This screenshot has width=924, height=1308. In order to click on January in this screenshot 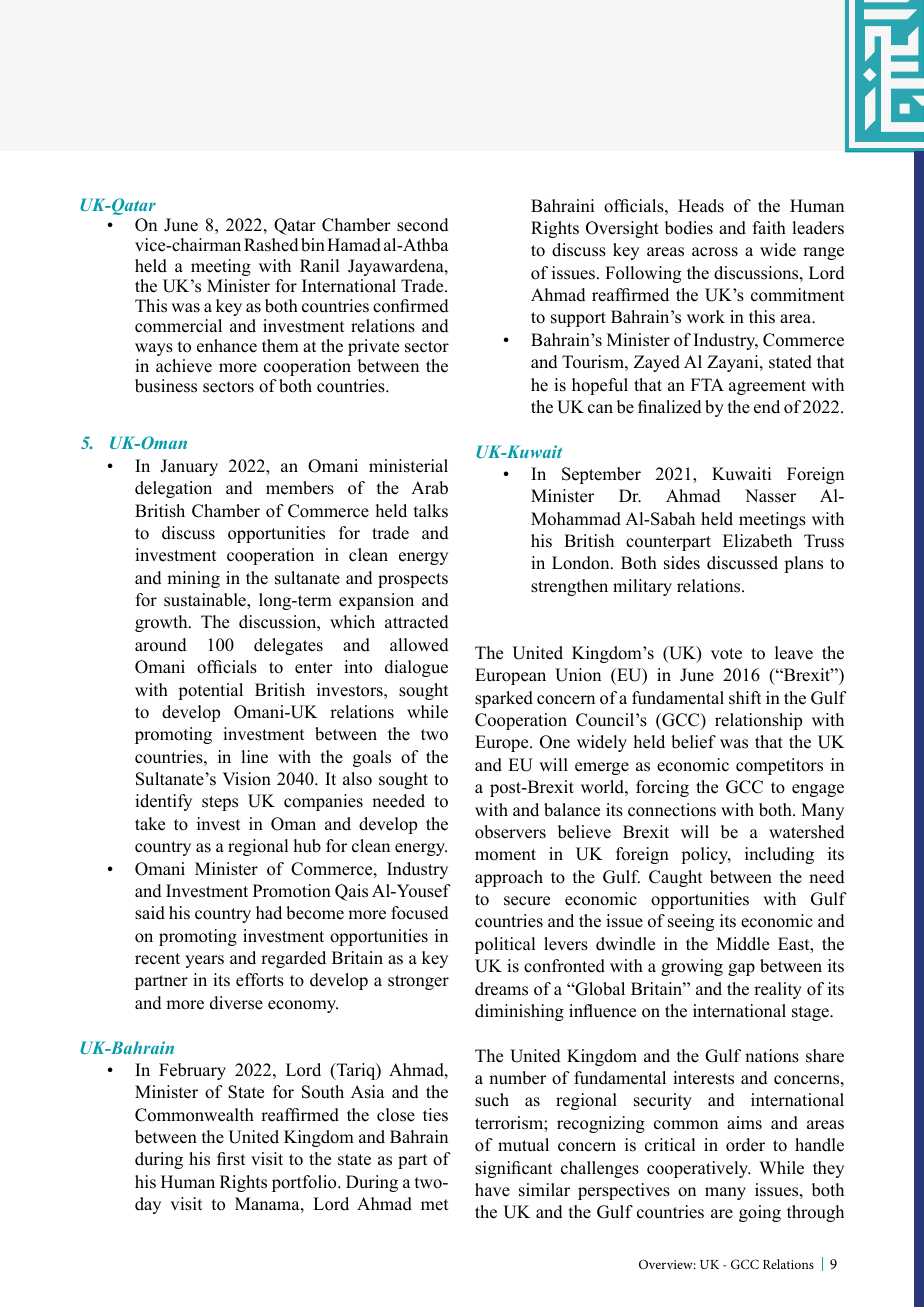, I will do `click(189, 467)`.
